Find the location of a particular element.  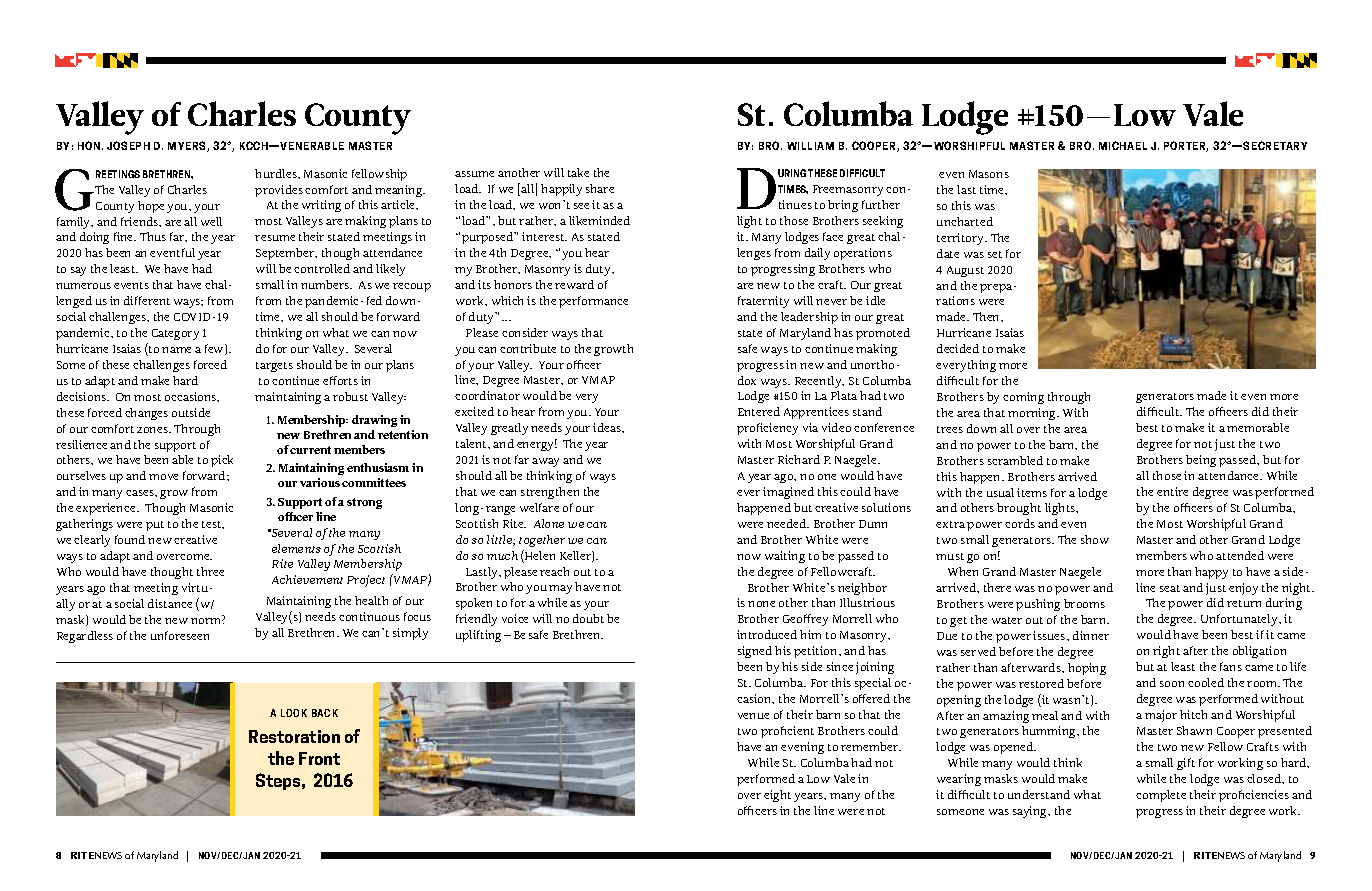

hurdles is located at coordinates (277, 173).
